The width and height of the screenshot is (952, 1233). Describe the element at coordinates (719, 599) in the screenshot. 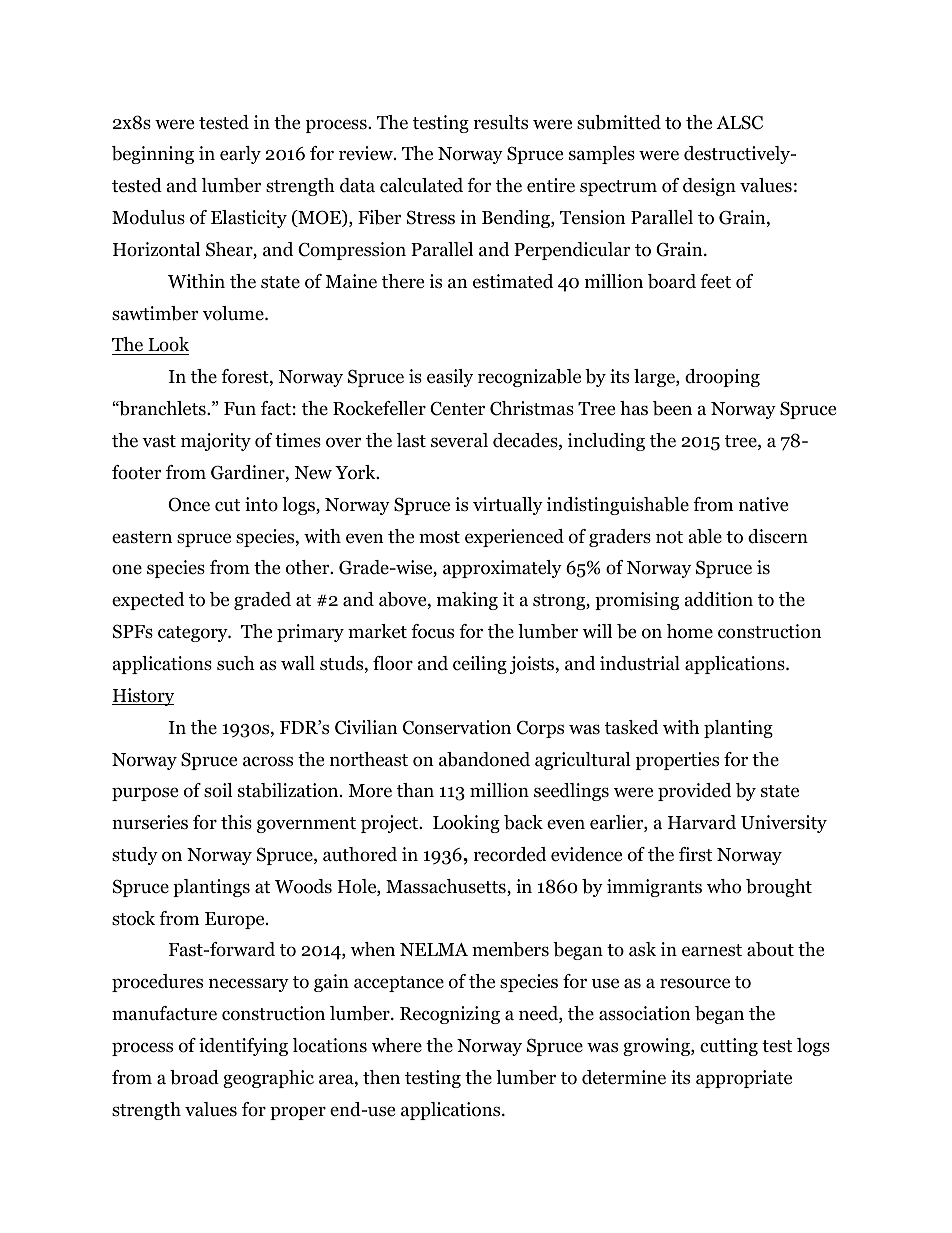

I see `addition` at that location.
